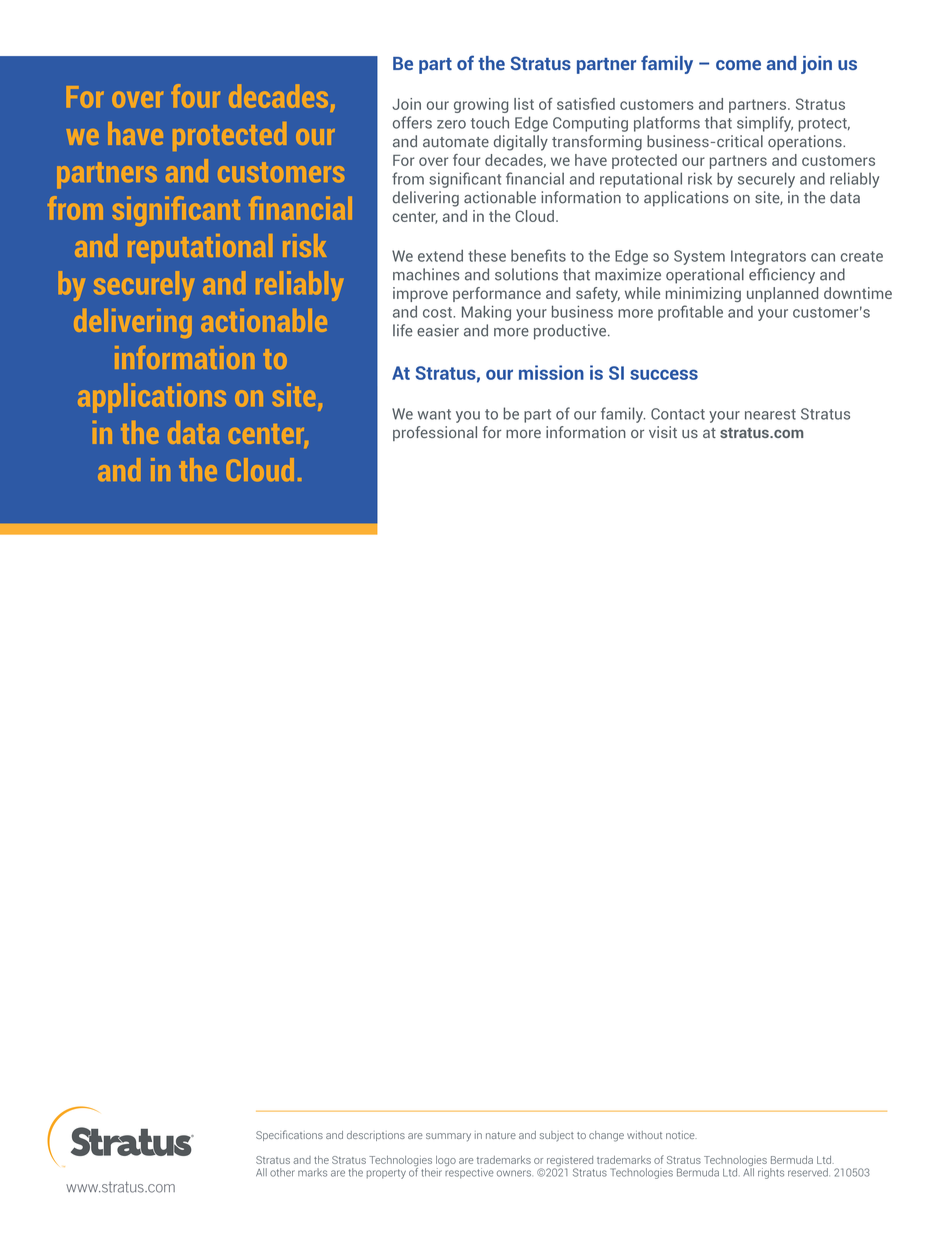  Describe the element at coordinates (412, 122) in the image. I see `offers` at that location.
